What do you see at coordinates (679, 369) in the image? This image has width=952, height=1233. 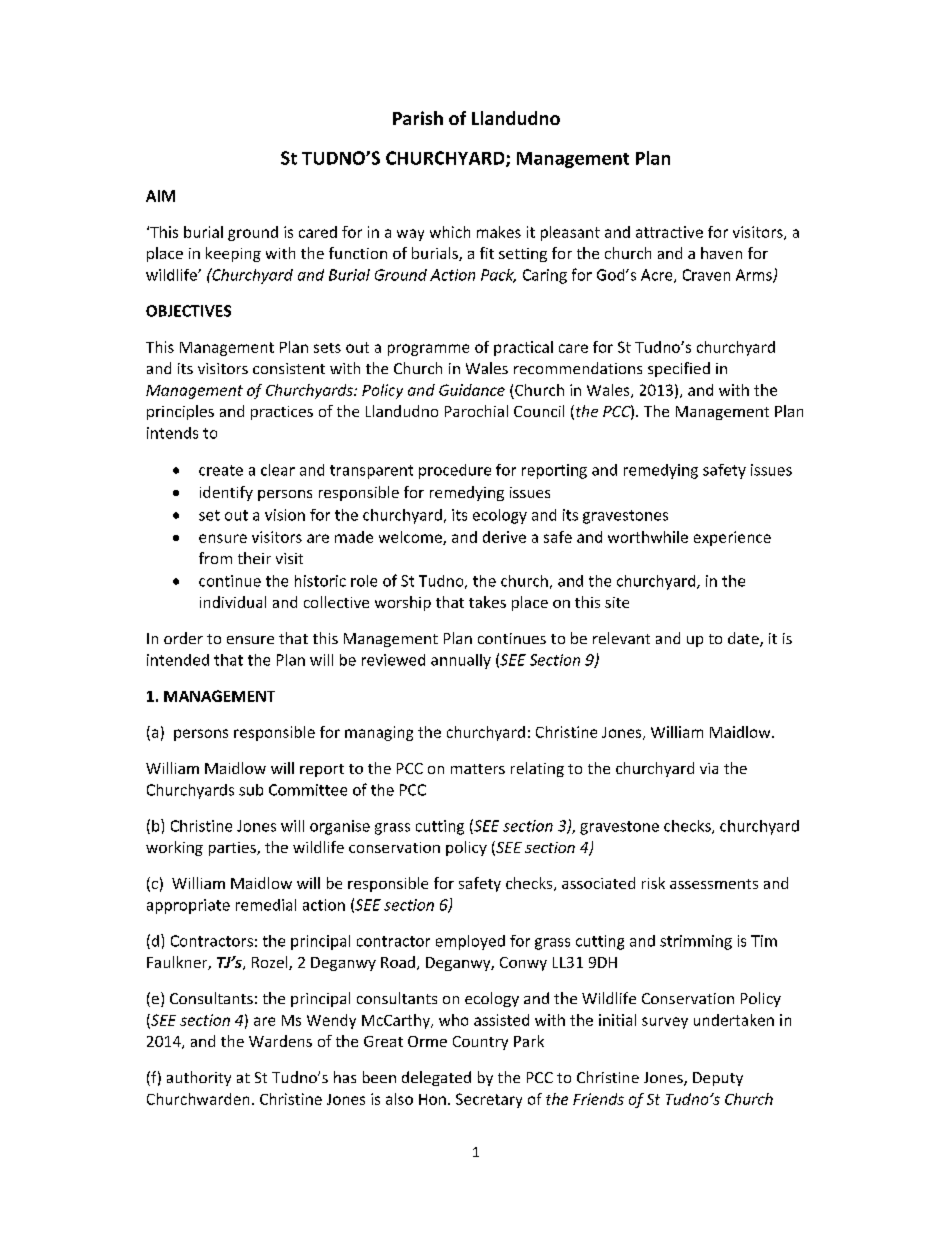 I see `specified` at bounding box center [679, 369].
